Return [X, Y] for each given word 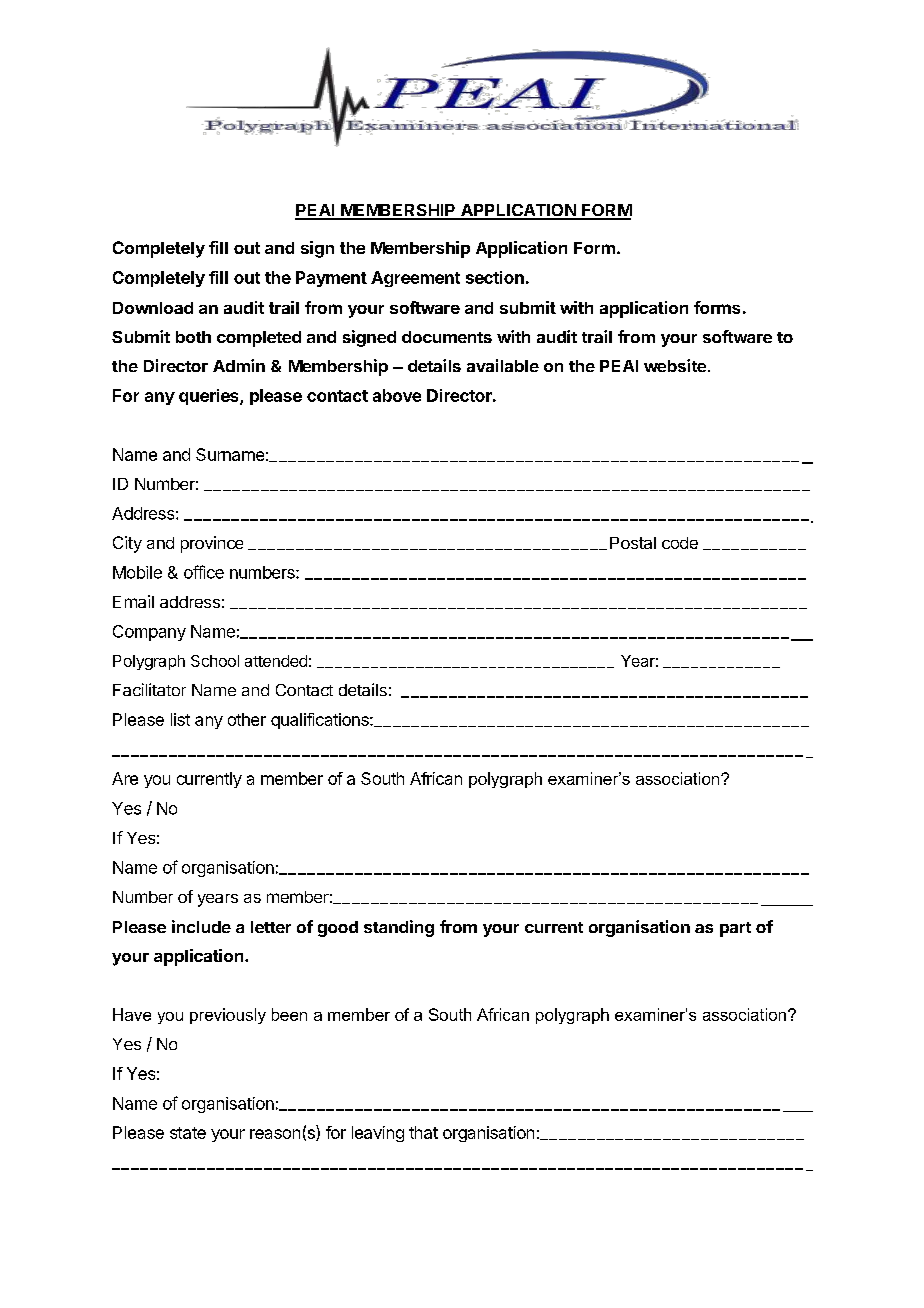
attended [276, 661]
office [204, 572]
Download [153, 308]
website [675, 365]
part [735, 929]
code [680, 543]
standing [399, 928]
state [188, 1133]
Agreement [415, 279]
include [201, 926]
